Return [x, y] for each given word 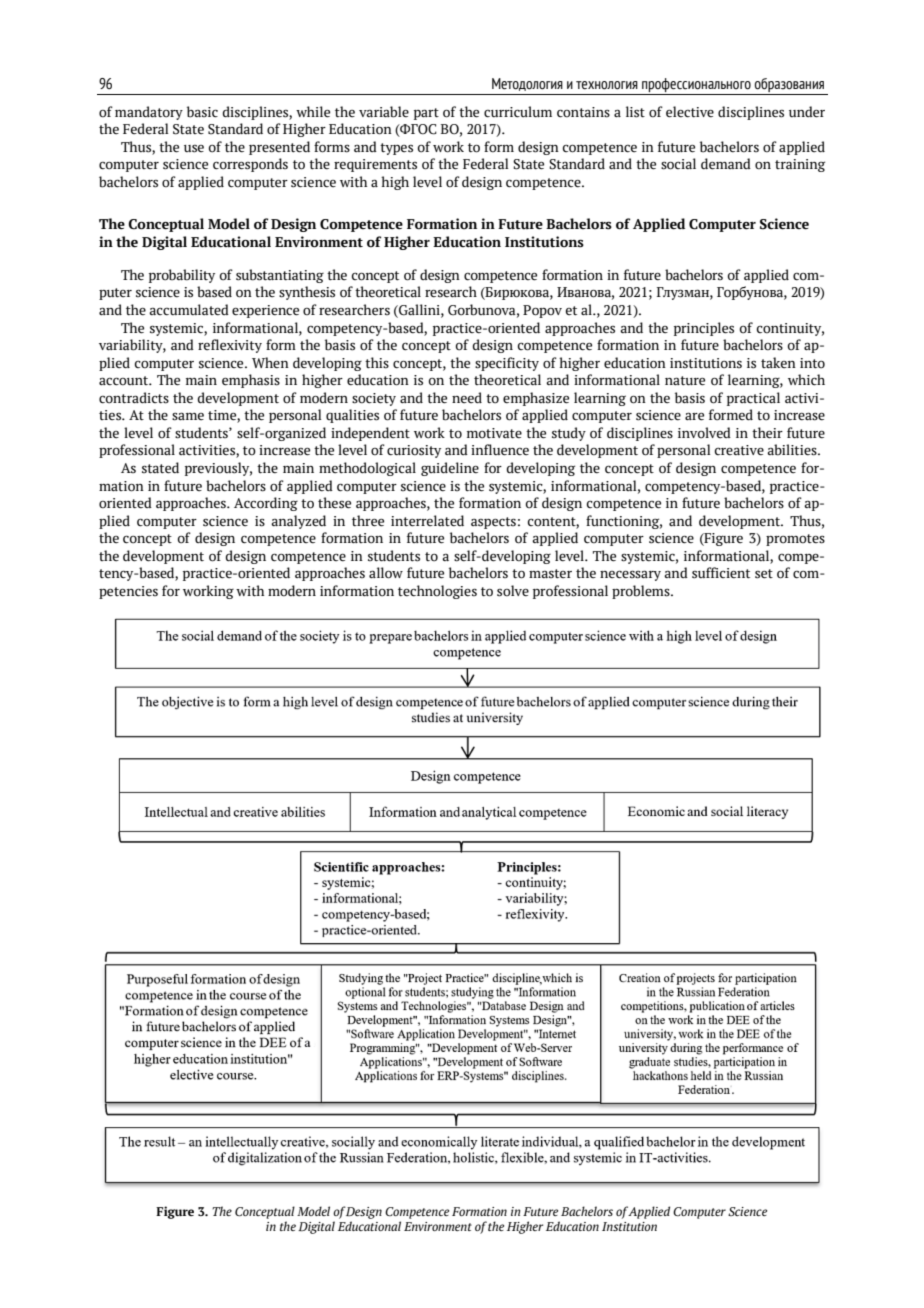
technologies [437, 592]
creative [739, 450]
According [266, 504]
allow [386, 573]
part [426, 114]
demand [726, 164]
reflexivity [230, 346]
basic [202, 112]
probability [182, 276]
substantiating [280, 276]
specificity [507, 364]
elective [690, 112]
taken [778, 363]
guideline [450, 469]
